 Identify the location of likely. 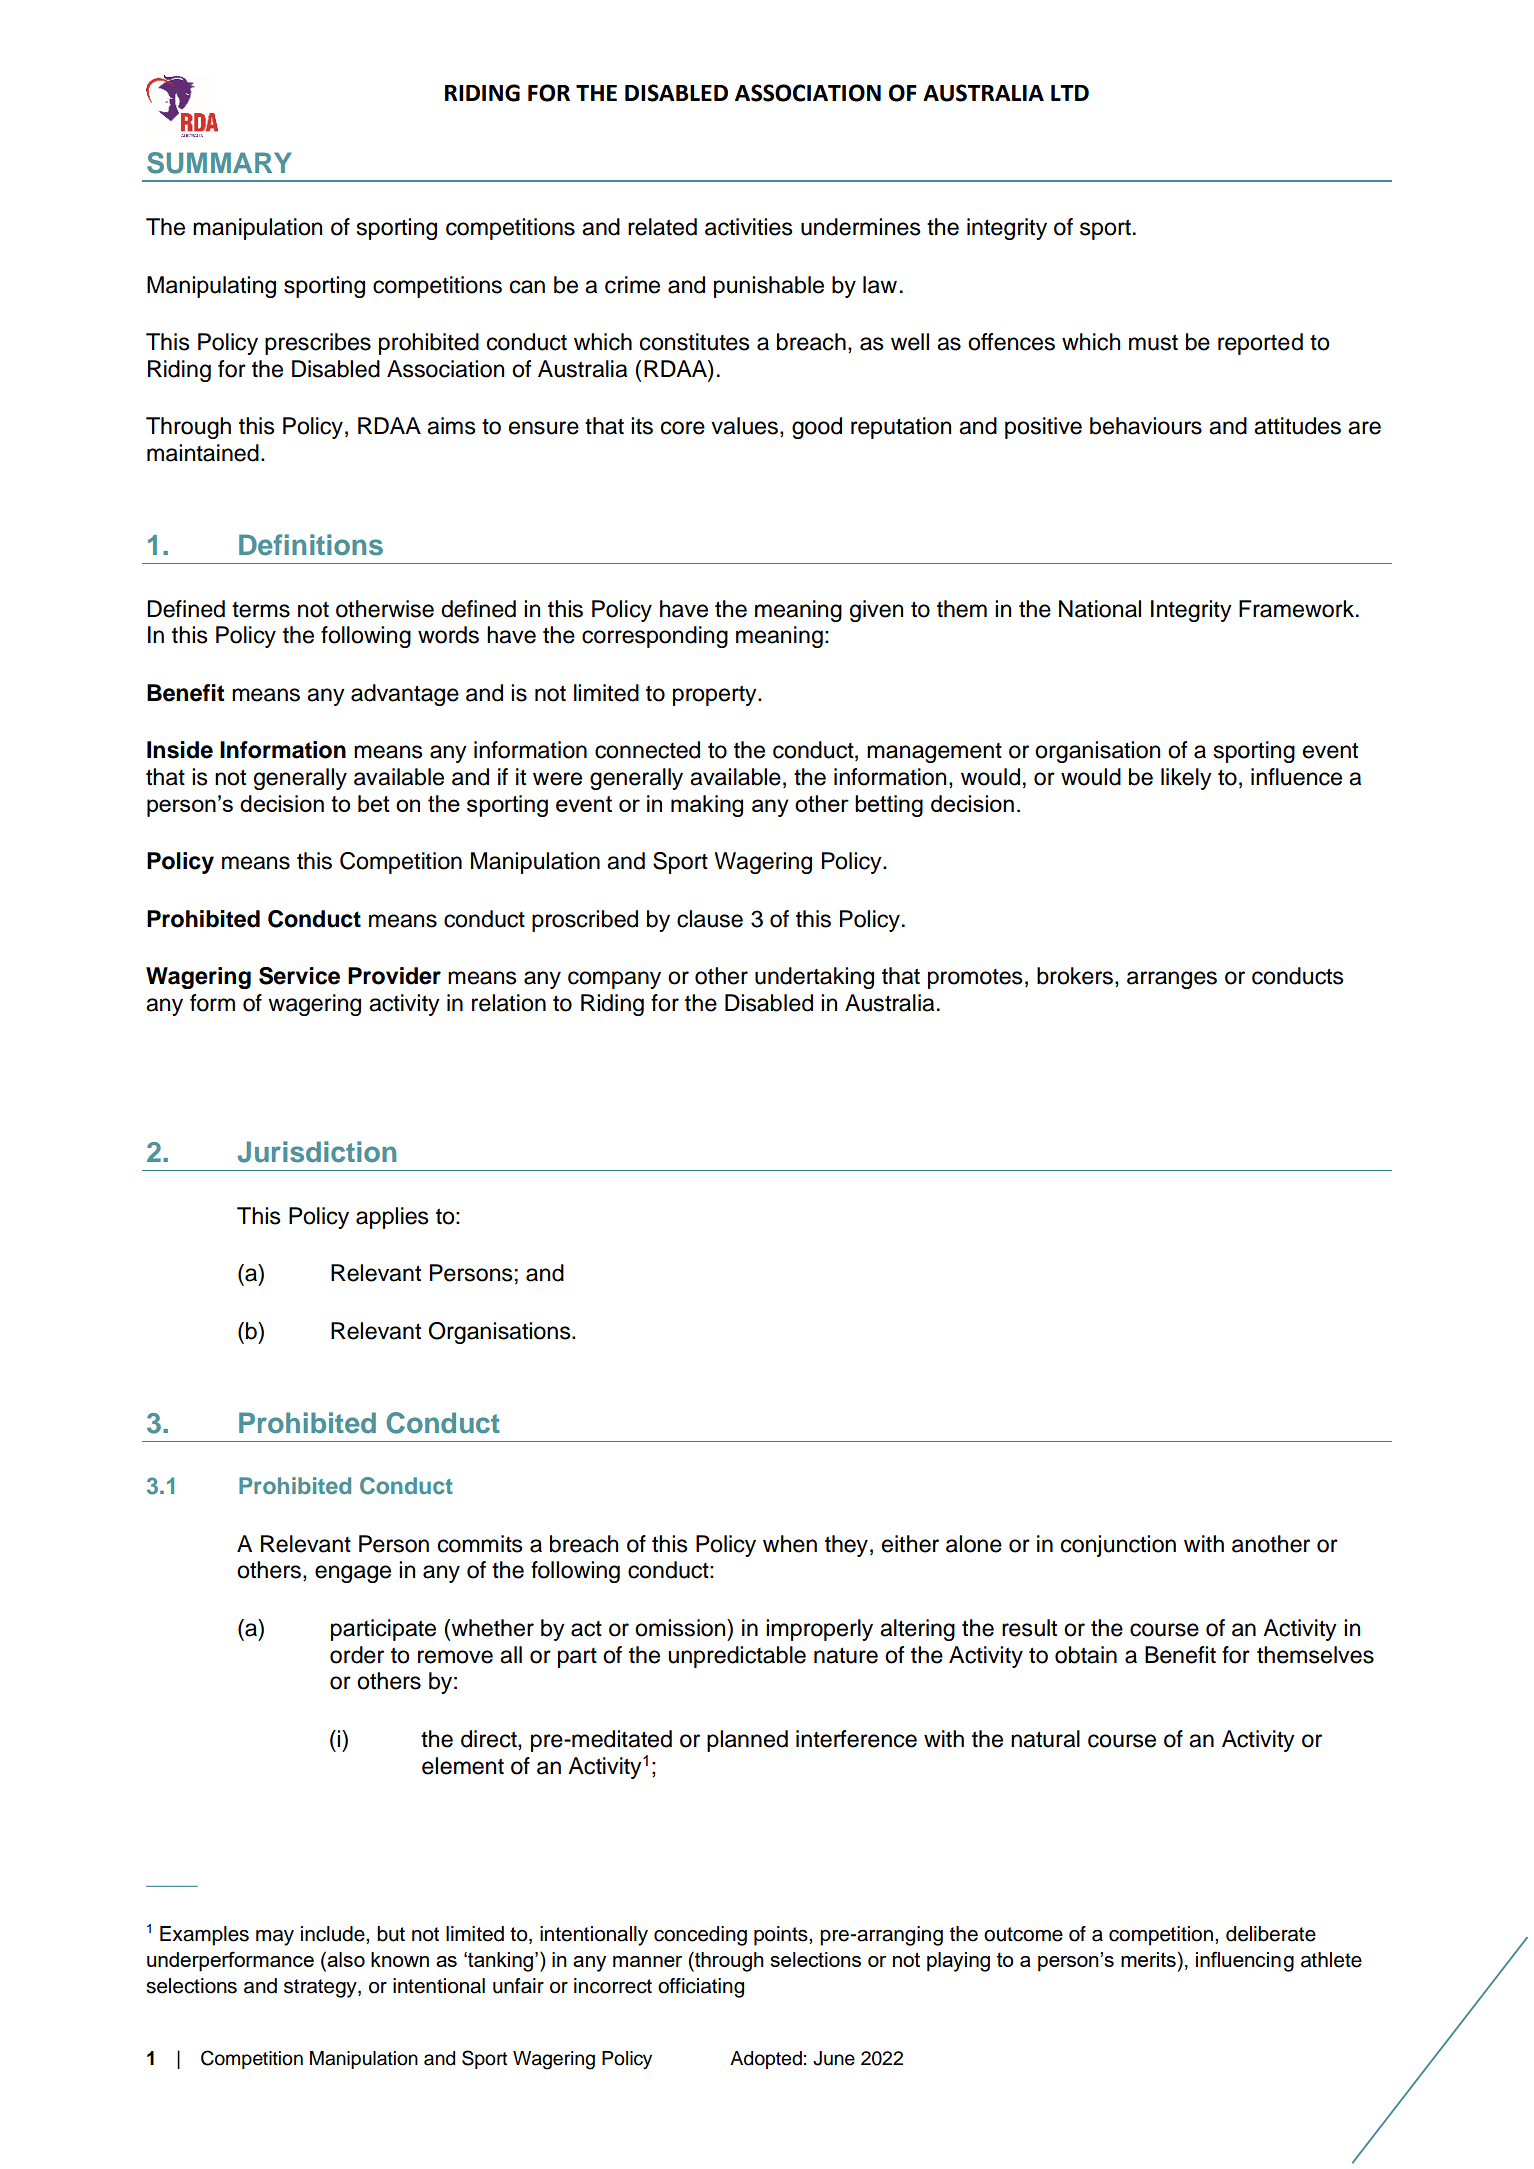
(1186, 779).
